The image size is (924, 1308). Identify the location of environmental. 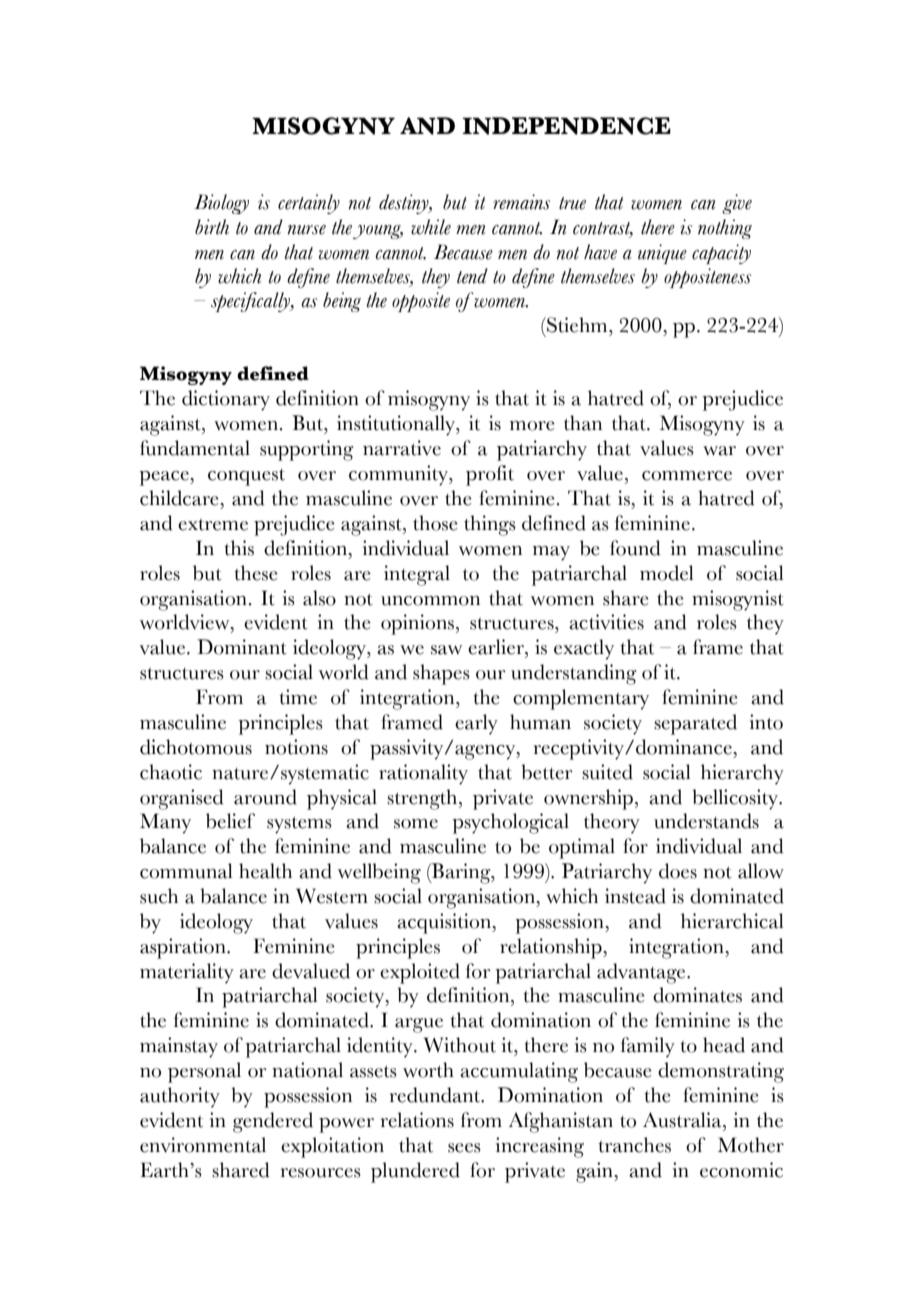
(203, 1145).
